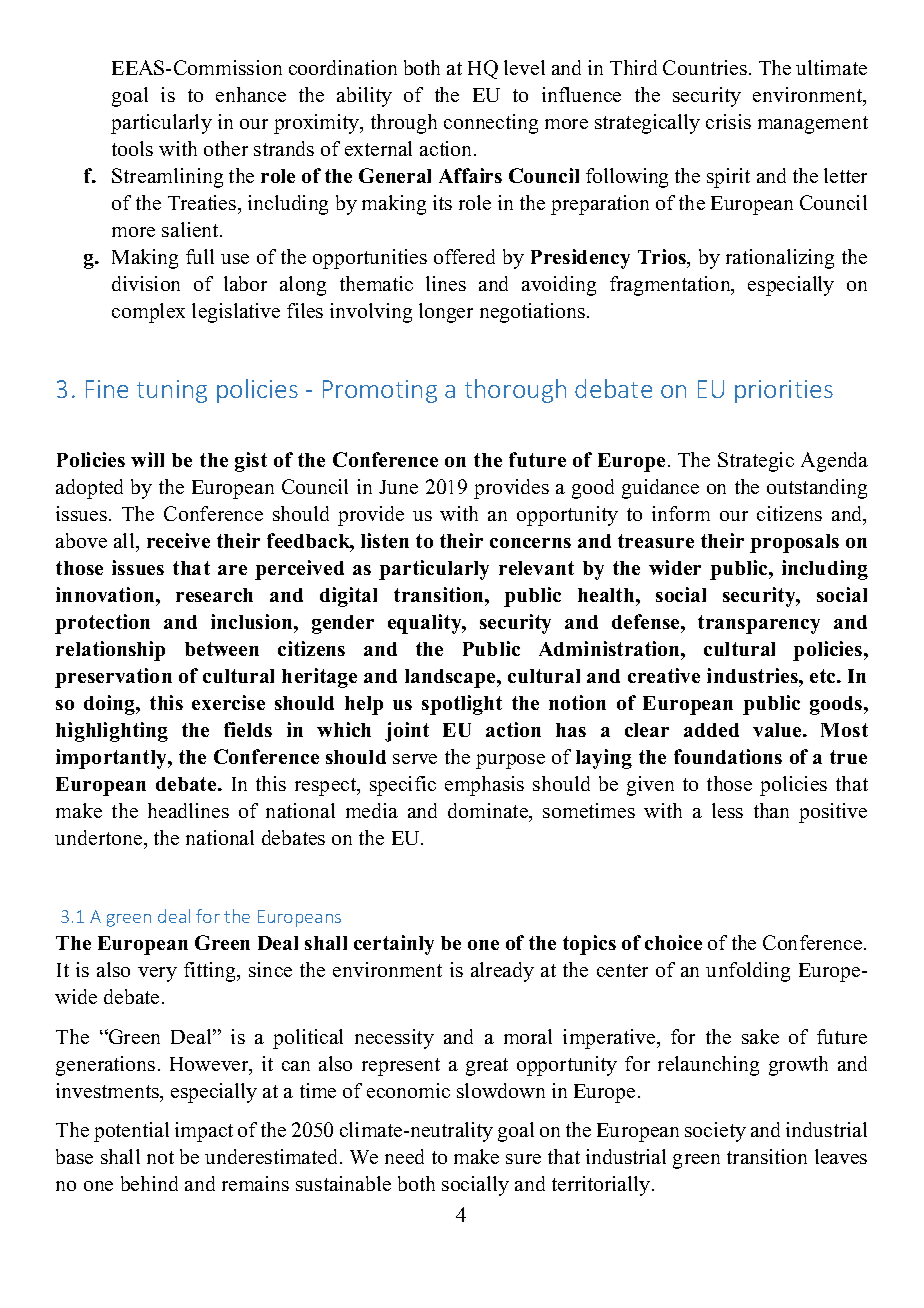 The width and height of the screenshot is (924, 1308). Describe the element at coordinates (214, 595) in the screenshot. I see `research` at that location.
